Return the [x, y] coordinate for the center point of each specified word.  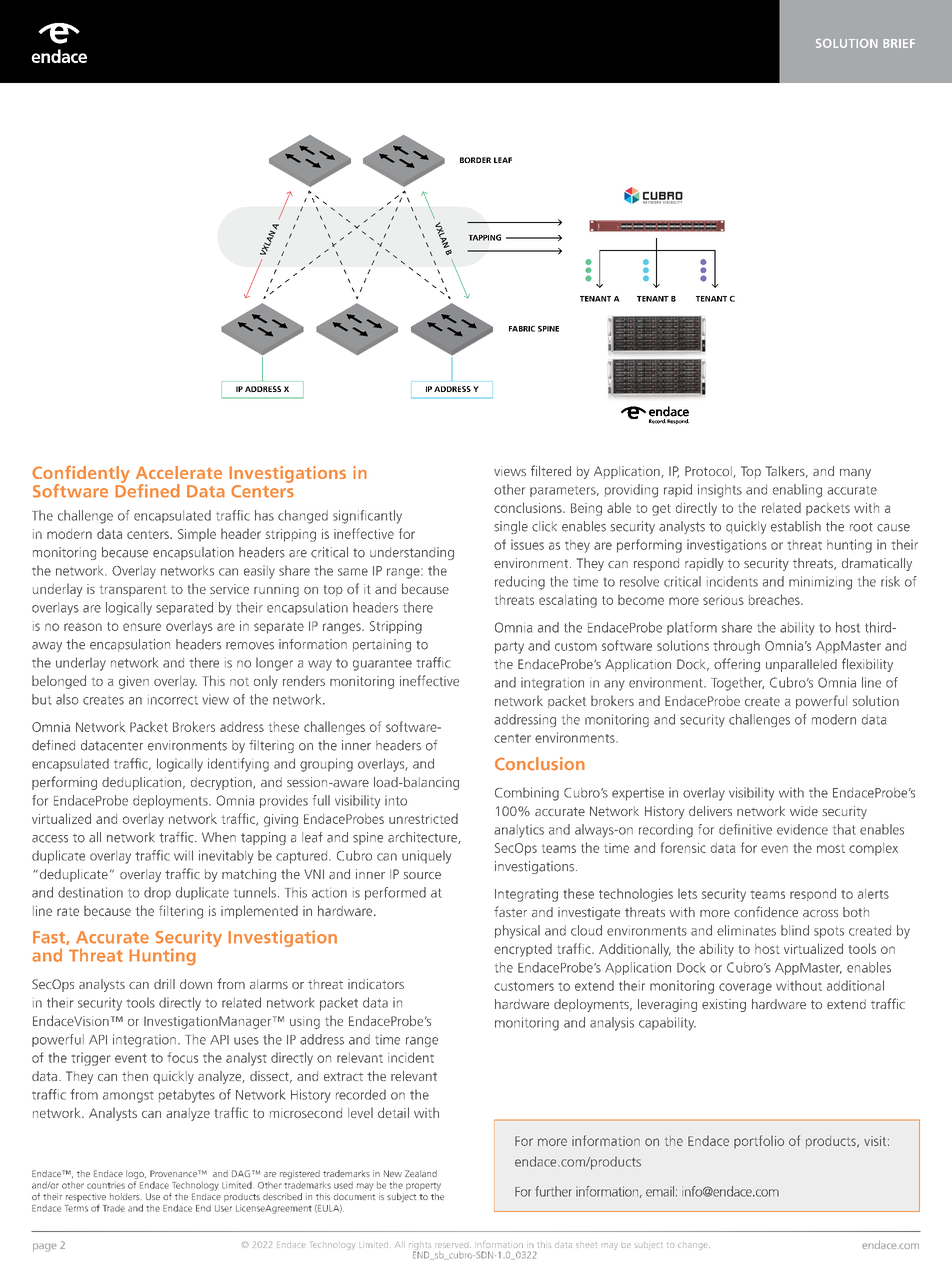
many [855, 474]
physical [517, 932]
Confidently [81, 475]
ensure [142, 627]
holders [125, 1196]
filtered [551, 470]
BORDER [475, 160]
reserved [453, 1245]
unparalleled [801, 665]
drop [157, 893]
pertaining [382, 645]
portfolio [759, 1141]
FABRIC [522, 329]
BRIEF [899, 43]
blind [795, 930]
